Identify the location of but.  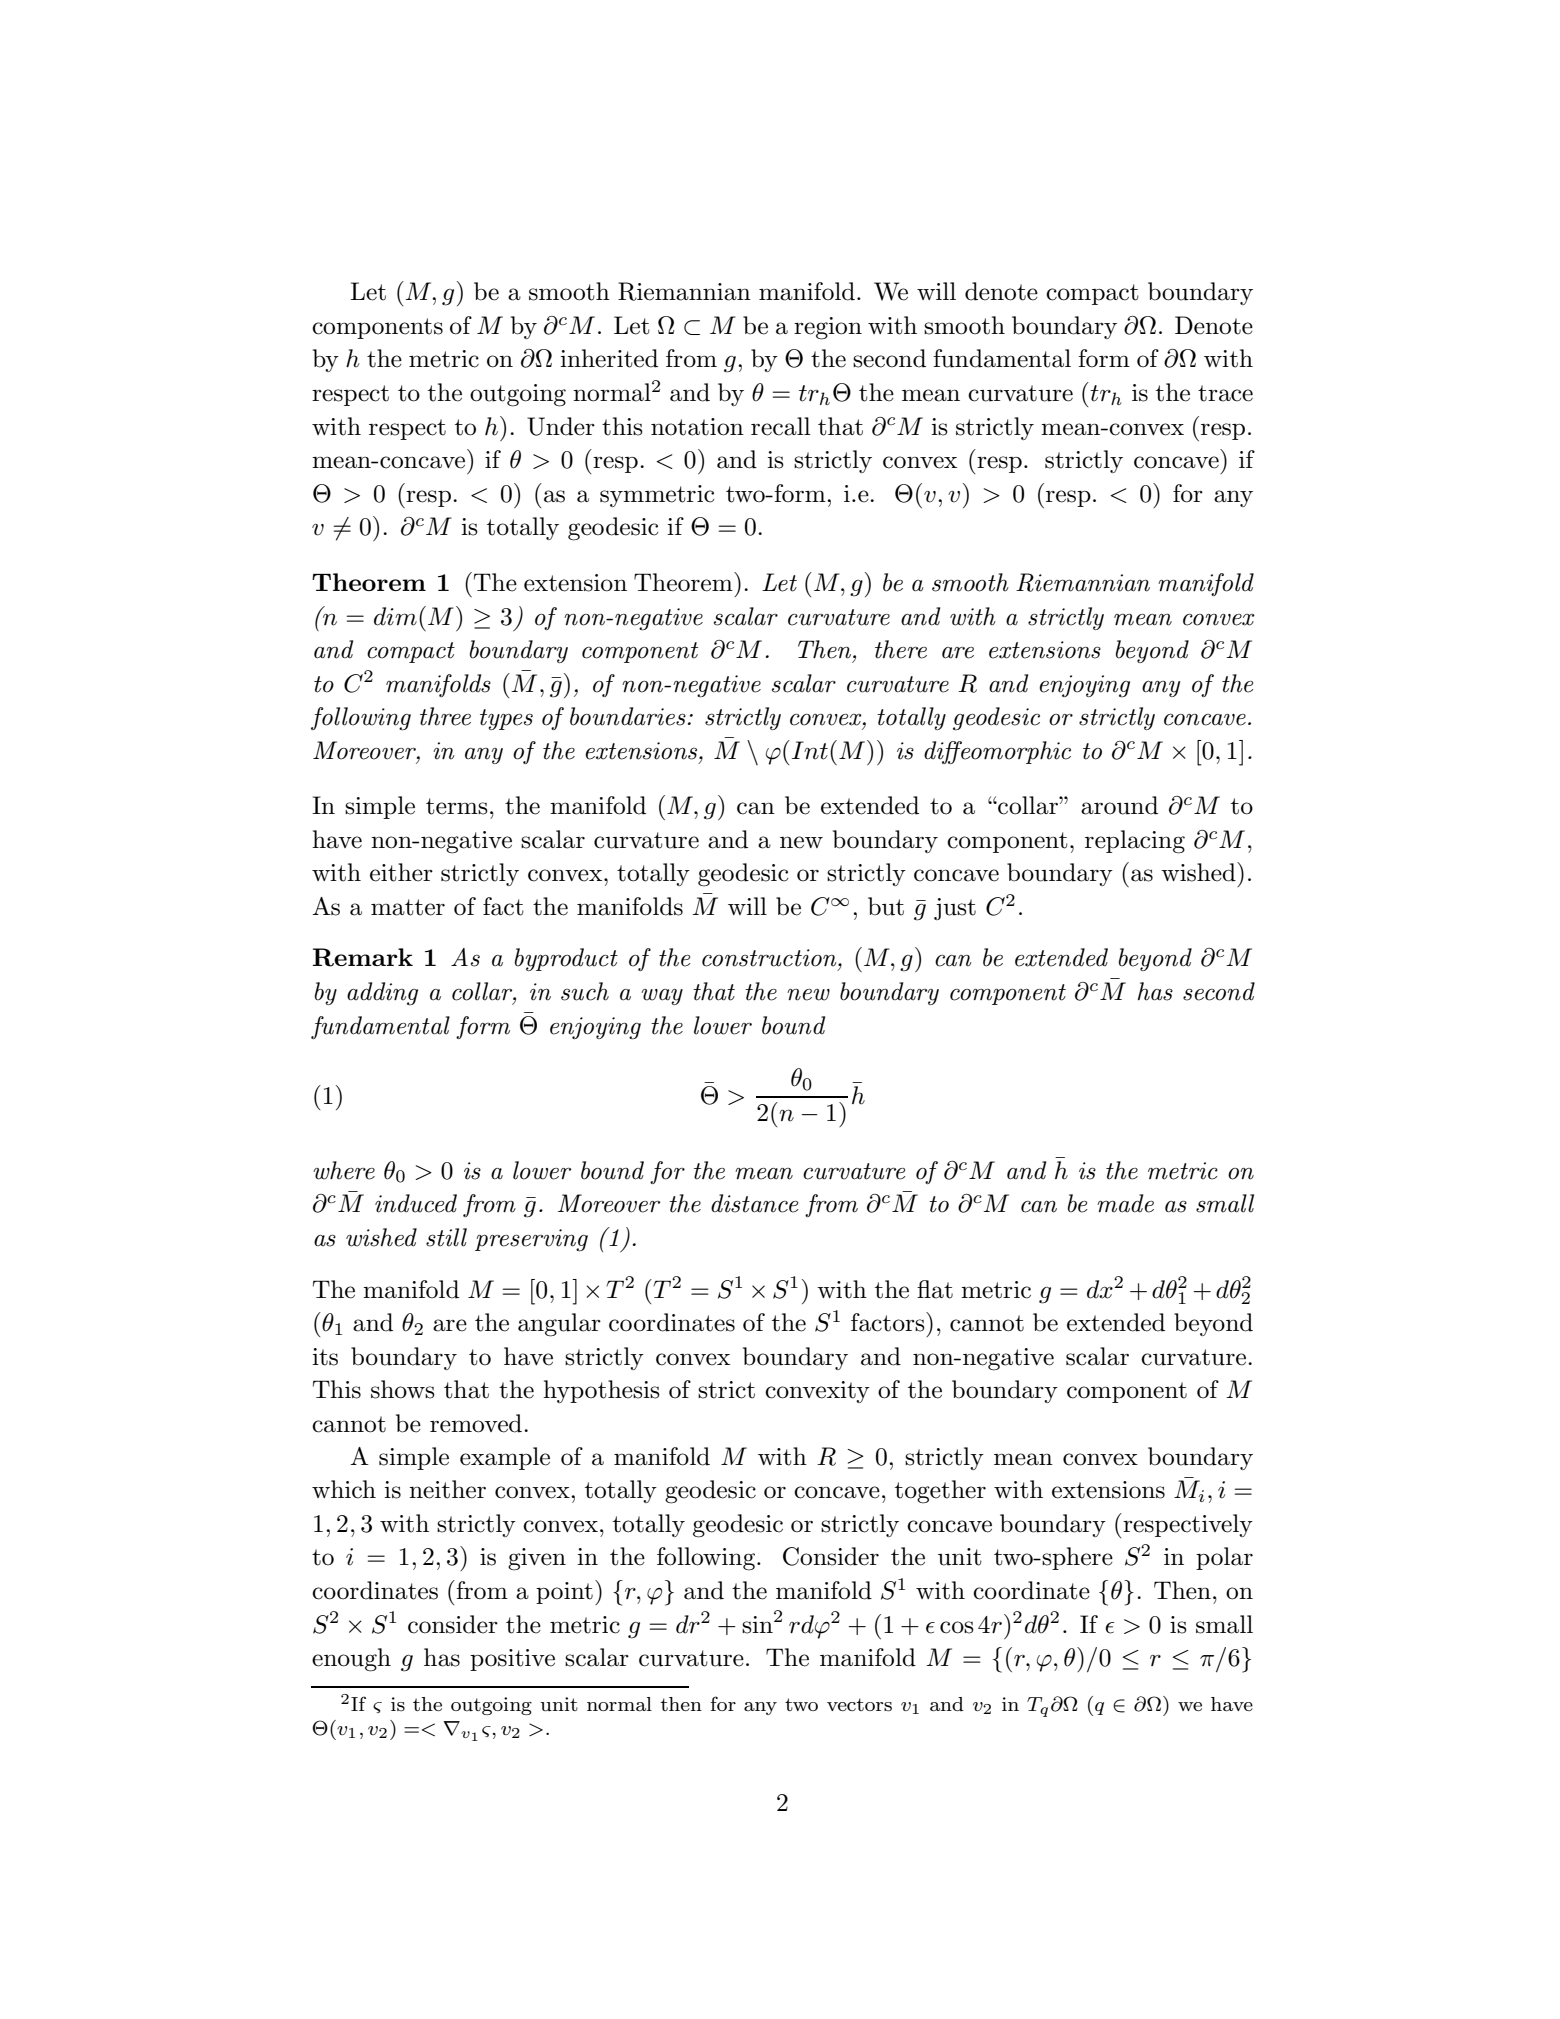
(886, 906).
